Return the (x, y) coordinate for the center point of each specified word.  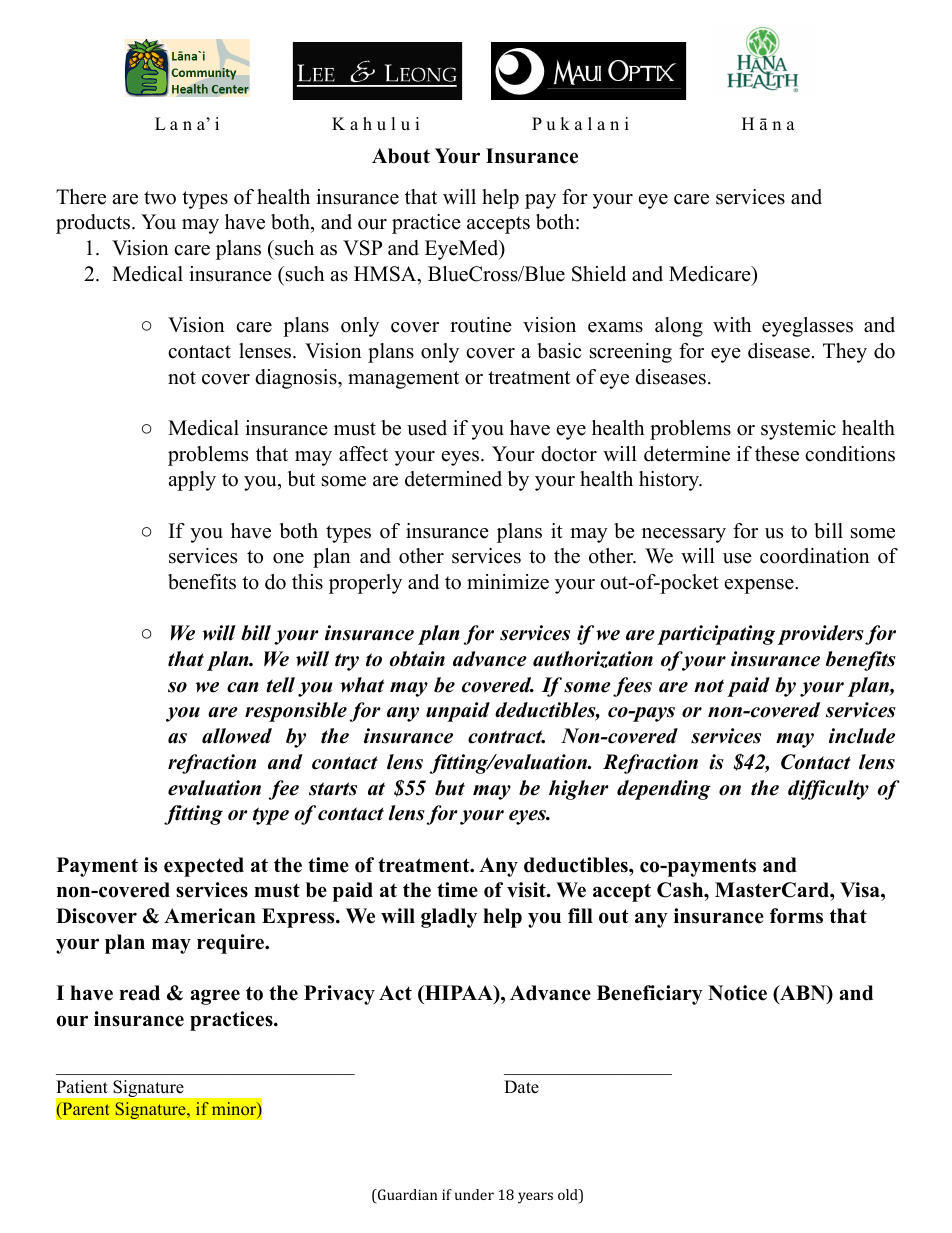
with (732, 324)
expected (204, 867)
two (160, 198)
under (474, 1194)
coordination (815, 556)
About (401, 156)
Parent (85, 1110)
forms (796, 916)
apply (192, 481)
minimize (508, 582)
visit (527, 890)
